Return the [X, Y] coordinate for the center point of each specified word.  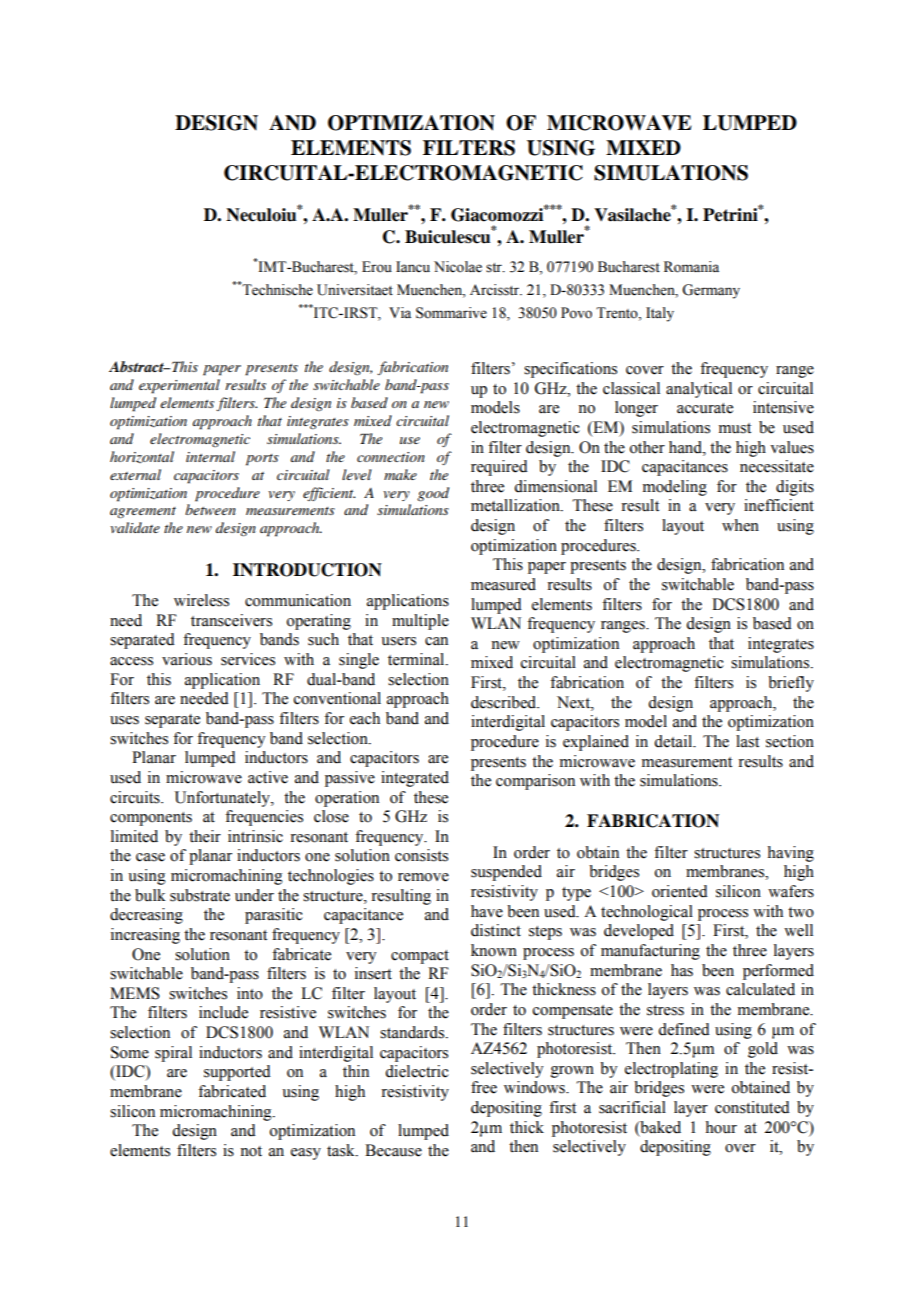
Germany [711, 291]
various [187, 659]
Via [400, 313]
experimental [179, 386]
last [747, 741]
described [505, 702]
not [251, 1151]
